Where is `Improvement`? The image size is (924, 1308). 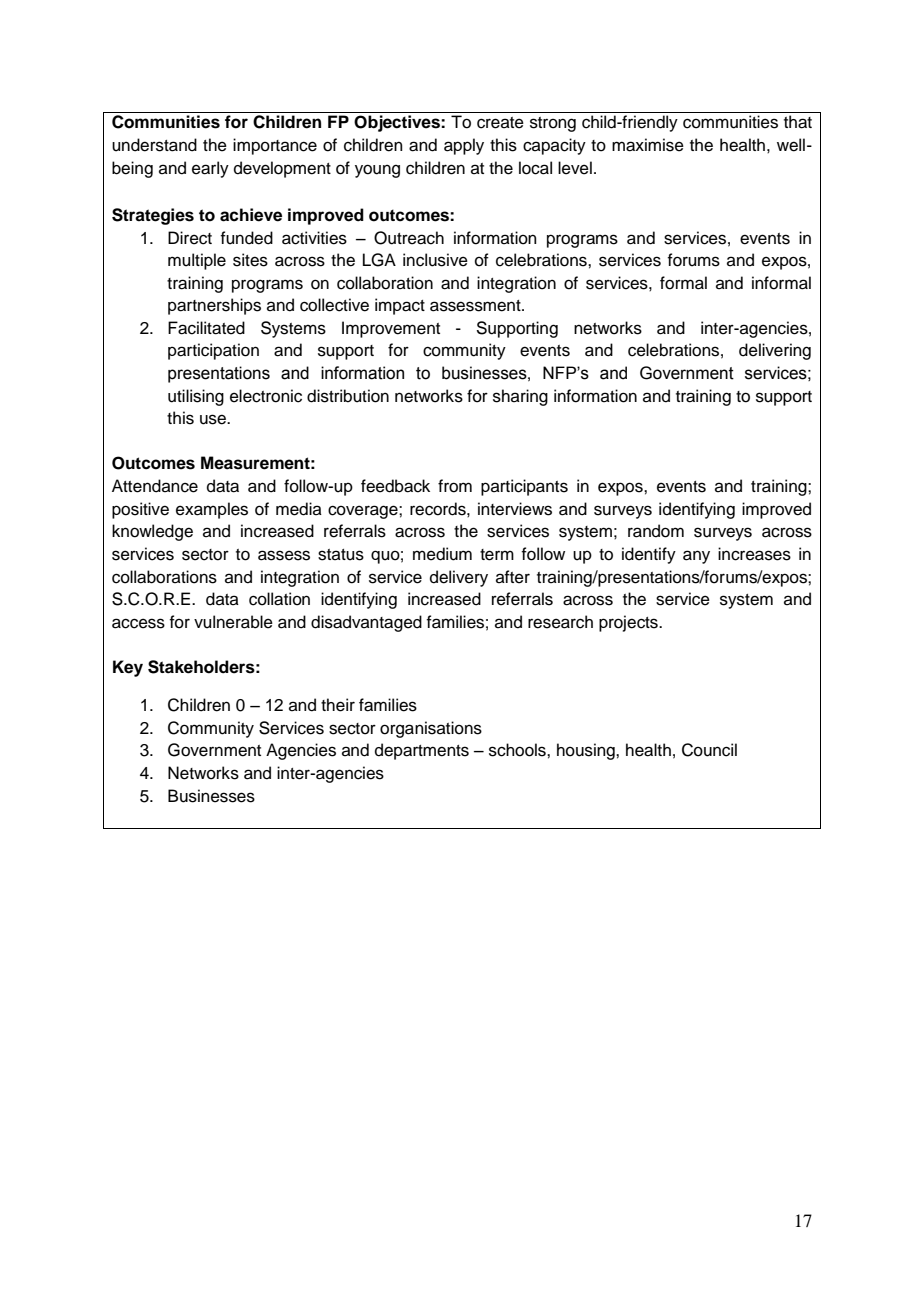
Improvement is located at coordinates (391, 329).
